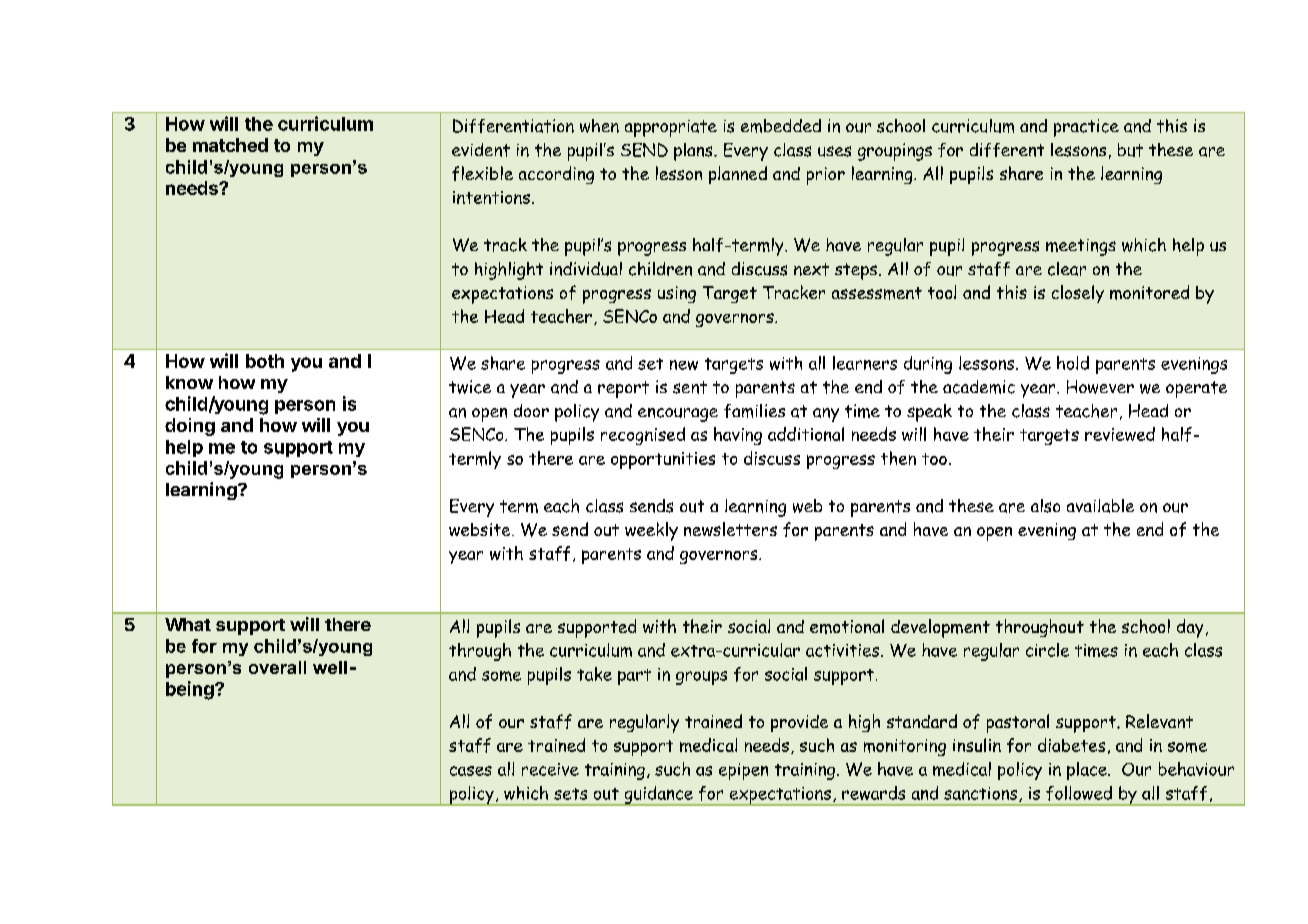 The height and width of the screenshot is (924, 1308). Describe the element at coordinates (663, 460) in the screenshot. I see `opportunities` at that location.
